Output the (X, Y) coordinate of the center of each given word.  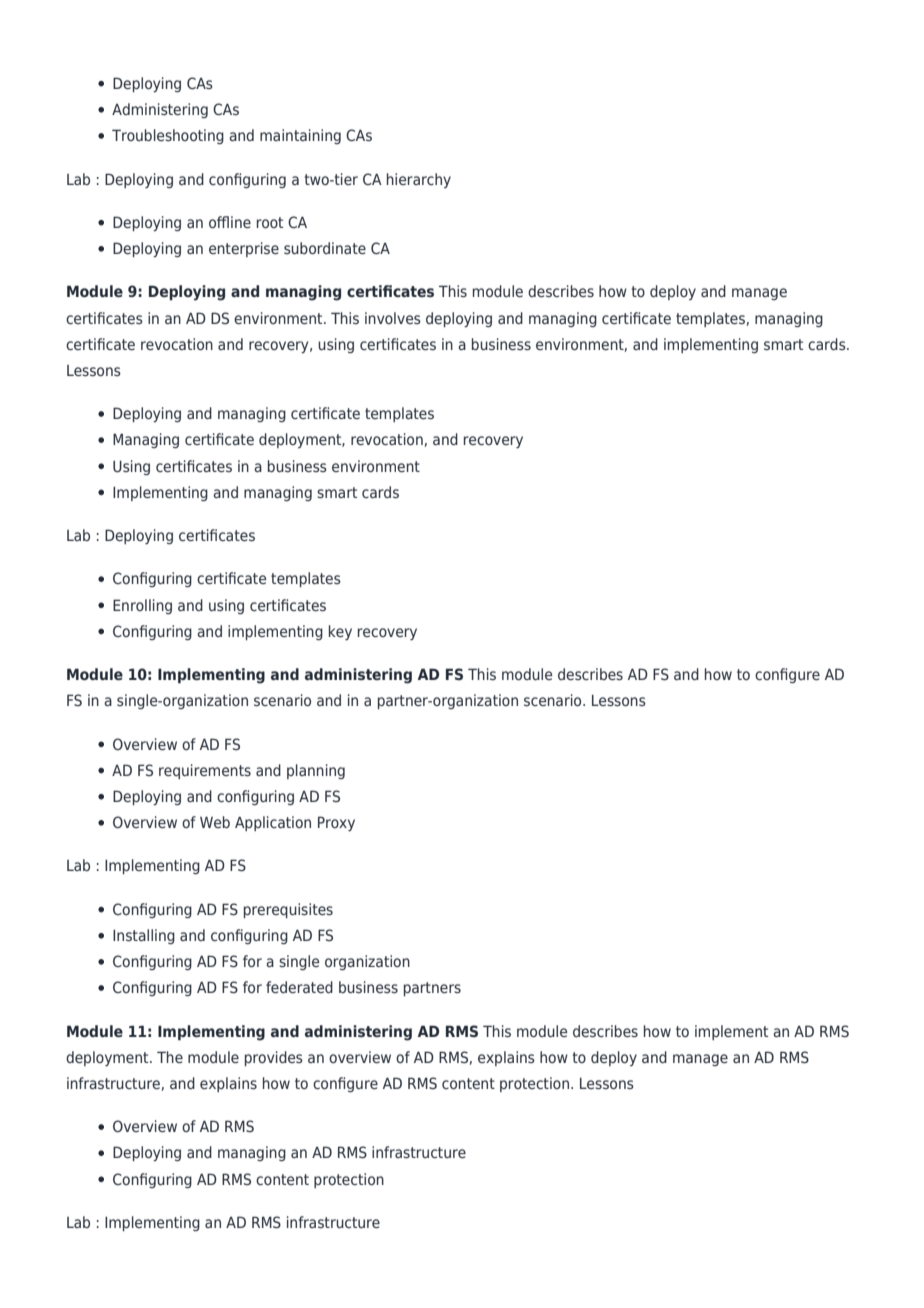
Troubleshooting (168, 136)
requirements (205, 771)
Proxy (336, 823)
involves (393, 318)
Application (273, 823)
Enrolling (142, 606)
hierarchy (419, 180)
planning (316, 771)
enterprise (244, 249)
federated (299, 987)
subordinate (325, 248)
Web (215, 822)
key (340, 632)
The (170, 1057)
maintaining (300, 136)
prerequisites (288, 910)
